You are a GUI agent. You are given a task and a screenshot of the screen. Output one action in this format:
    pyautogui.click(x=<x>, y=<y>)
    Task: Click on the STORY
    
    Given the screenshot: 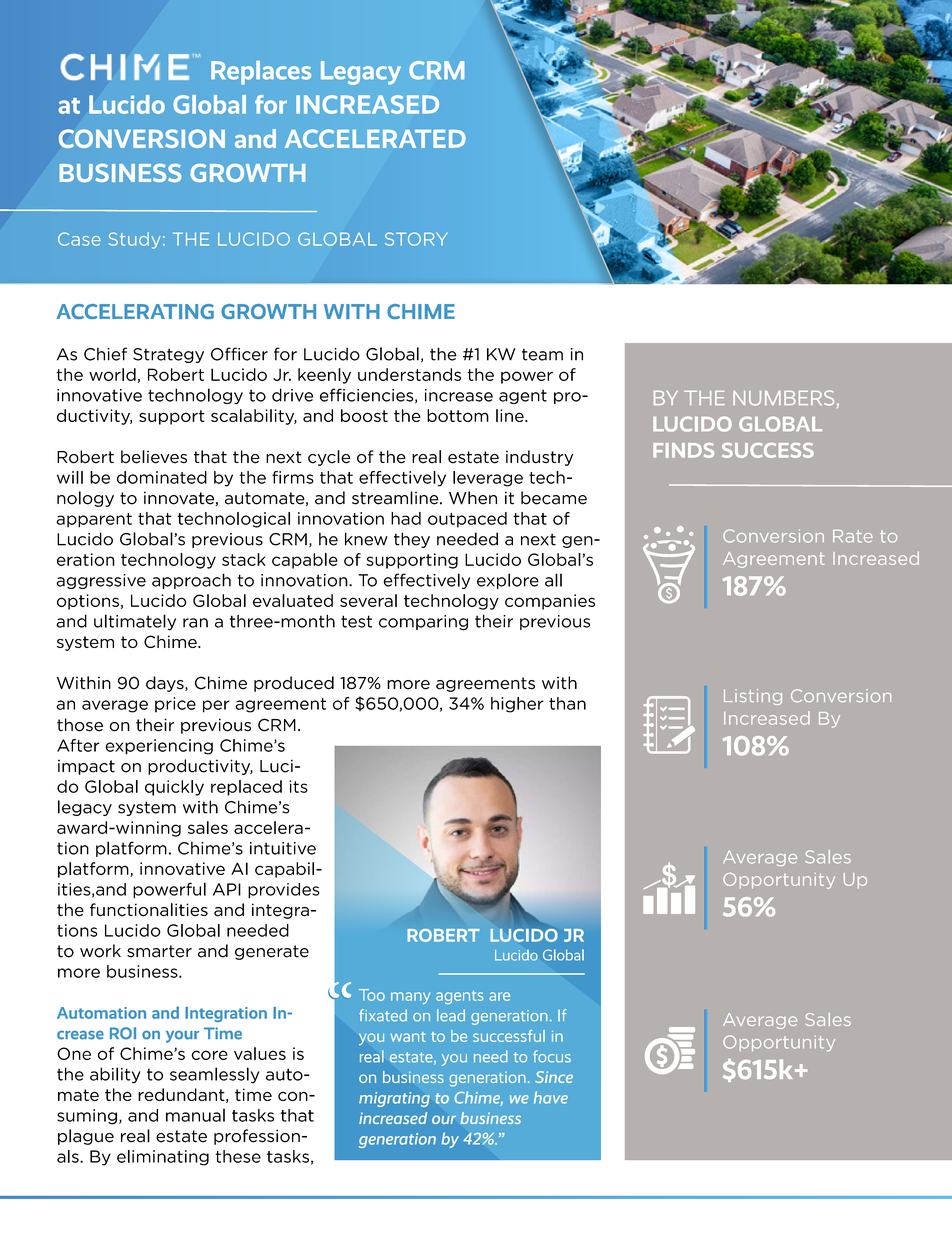 What is the action you would take?
    pyautogui.click(x=416, y=239)
